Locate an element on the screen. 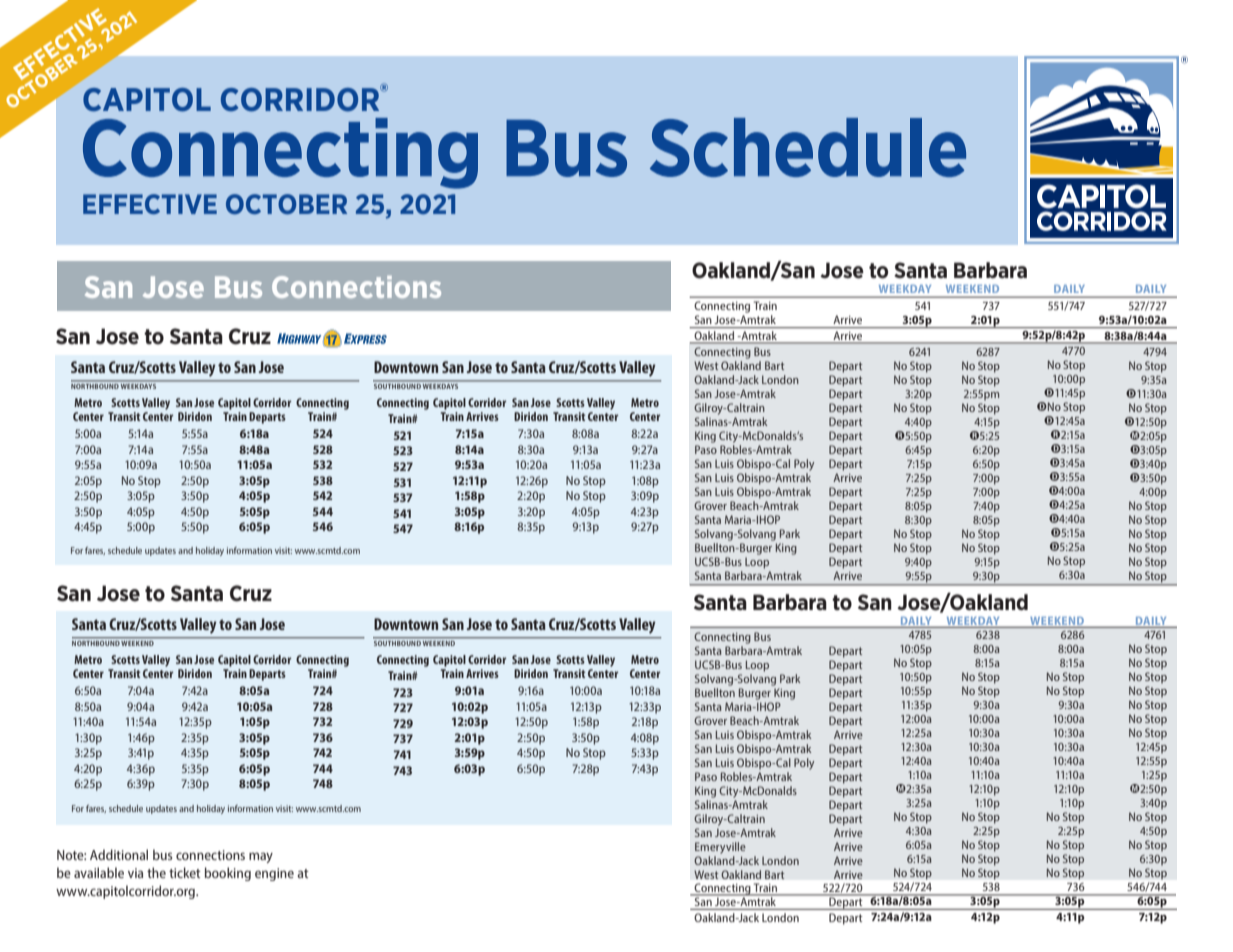 Image resolution: width=1233 pixels, height=952 pixels. engine is located at coordinates (274, 874).
